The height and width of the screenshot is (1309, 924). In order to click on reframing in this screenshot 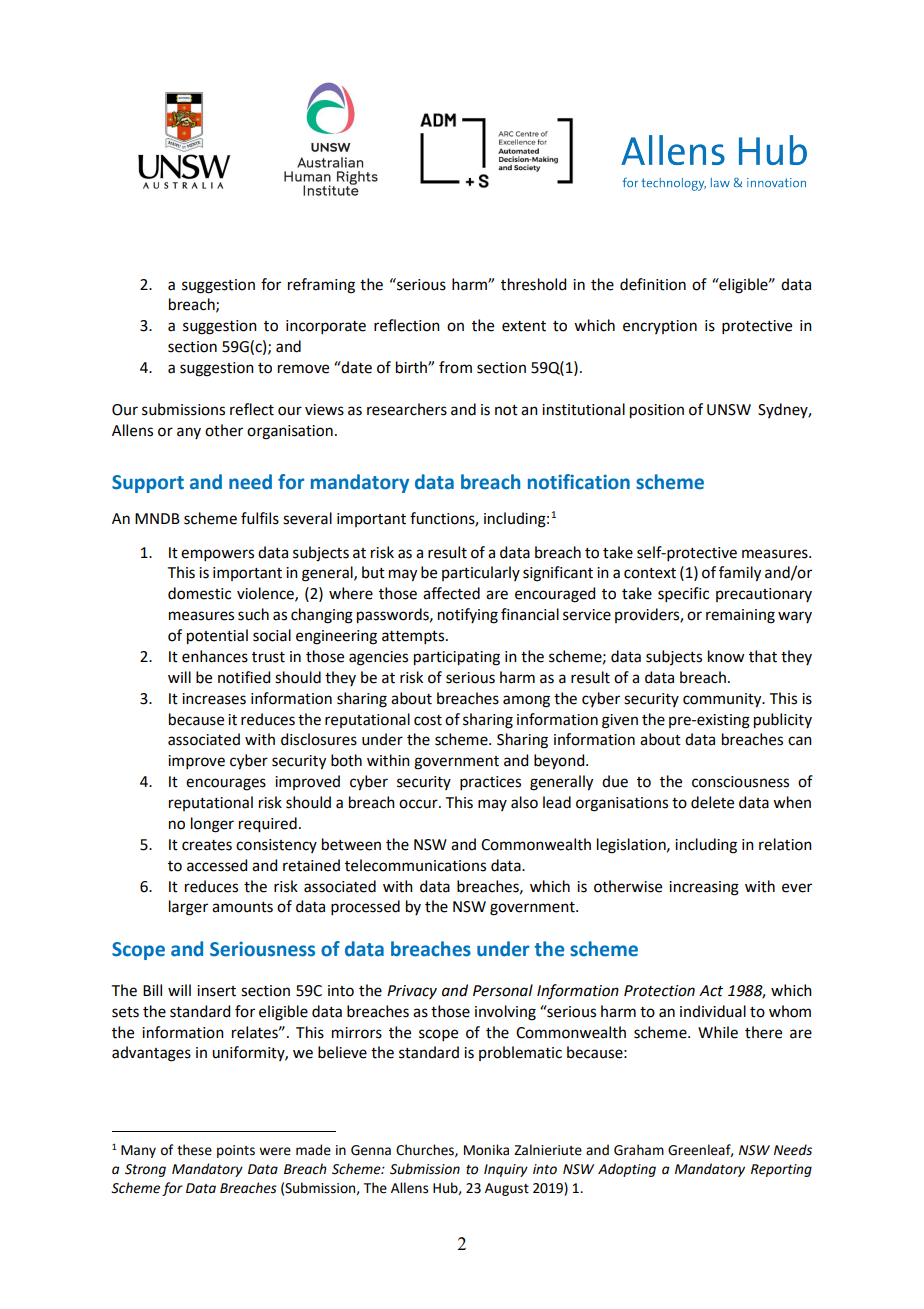, I will do `click(321, 286)`.
